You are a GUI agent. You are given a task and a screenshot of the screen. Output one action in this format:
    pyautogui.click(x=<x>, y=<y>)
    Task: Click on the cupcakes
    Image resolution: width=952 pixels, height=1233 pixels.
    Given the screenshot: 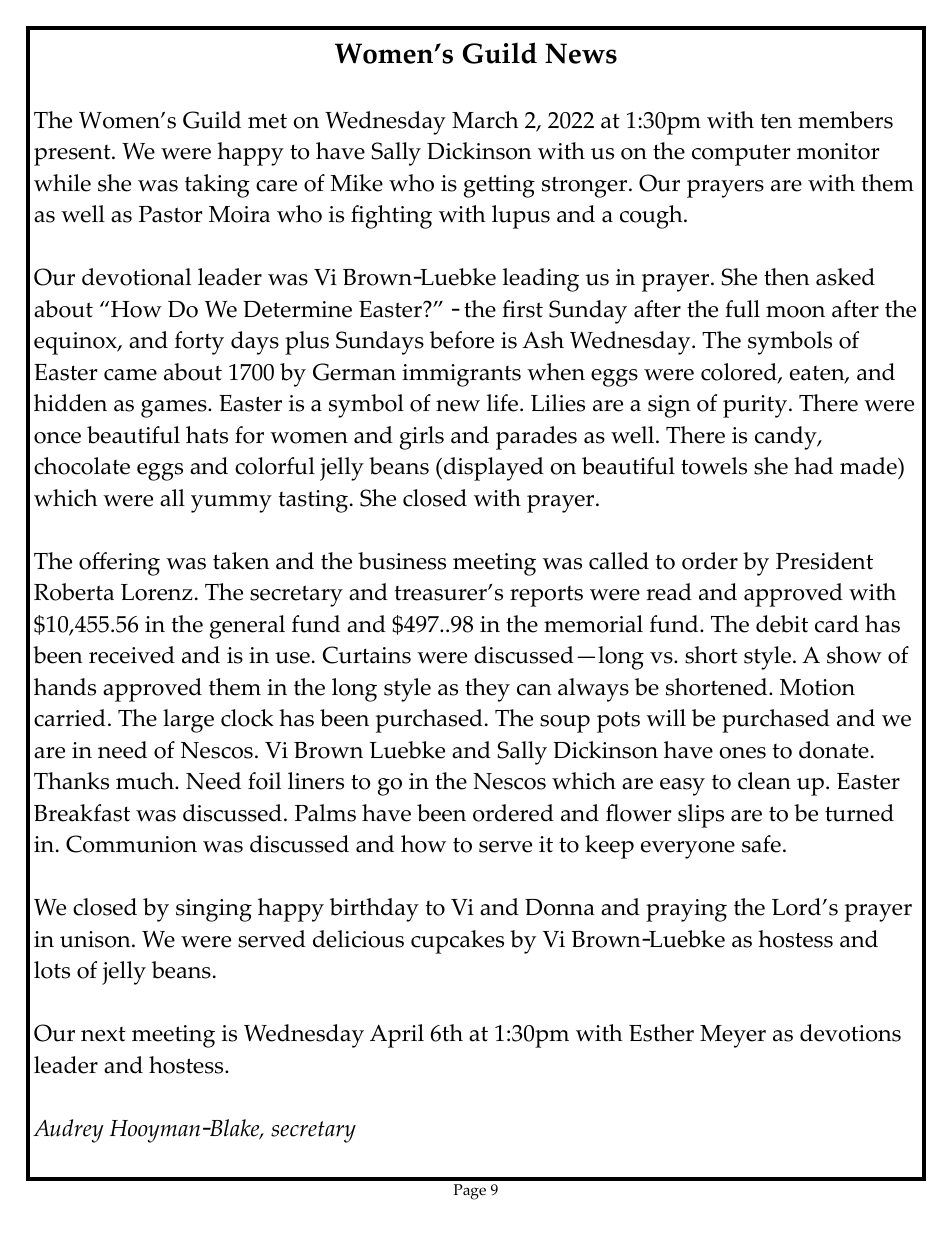 What is the action you would take?
    pyautogui.click(x=457, y=942)
